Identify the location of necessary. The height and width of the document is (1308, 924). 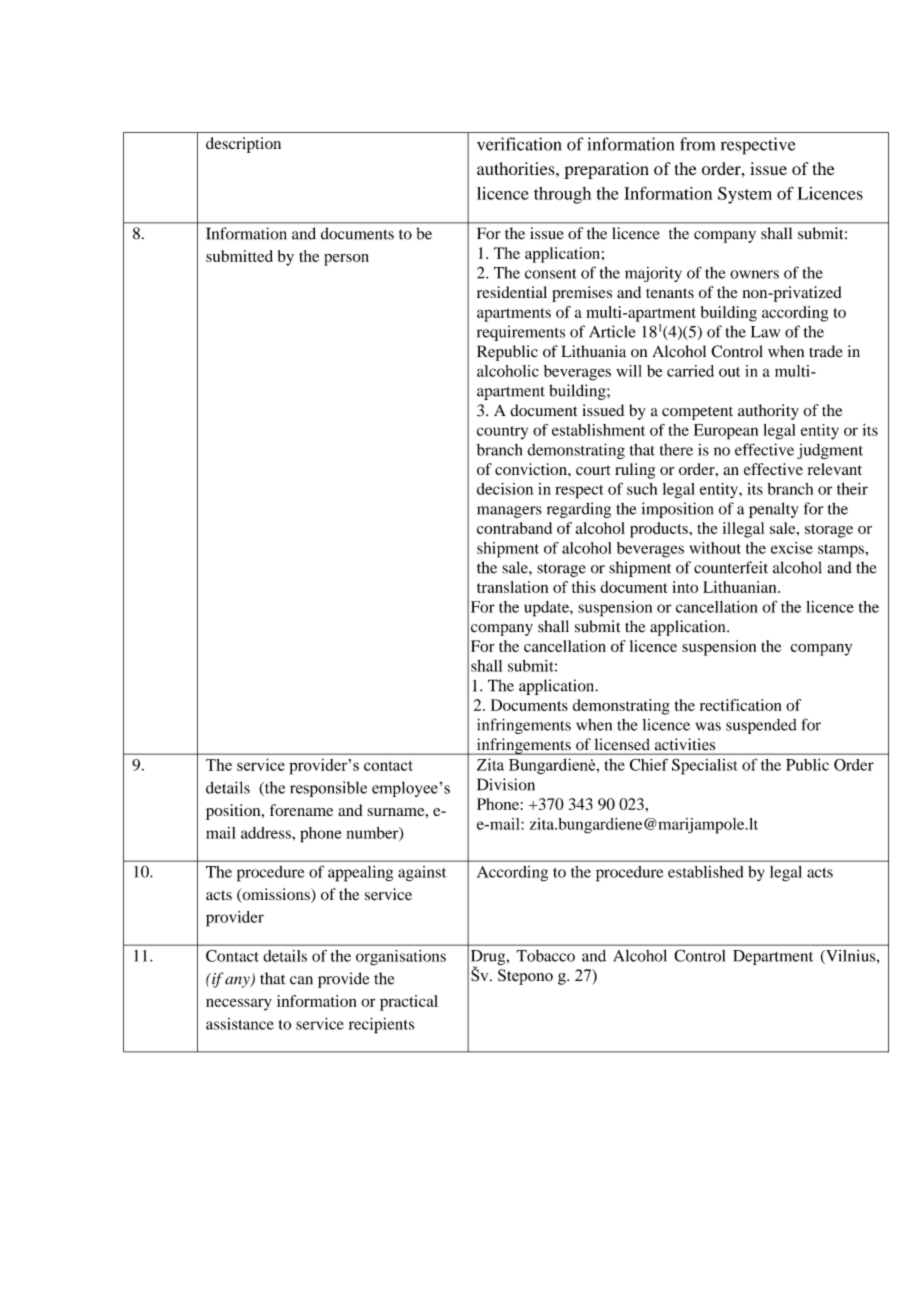
(239, 1004).
